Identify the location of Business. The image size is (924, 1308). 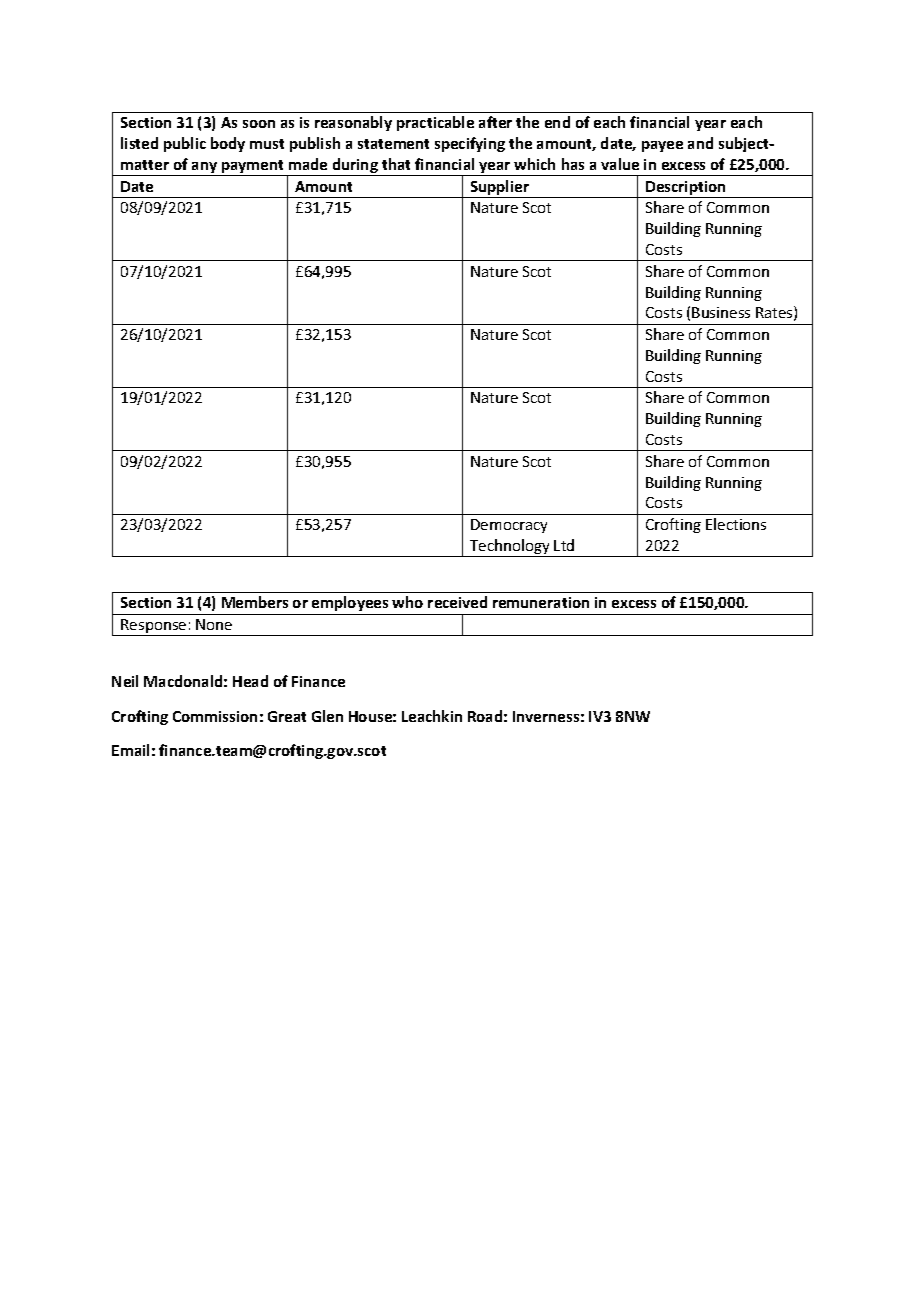
(721, 312).
